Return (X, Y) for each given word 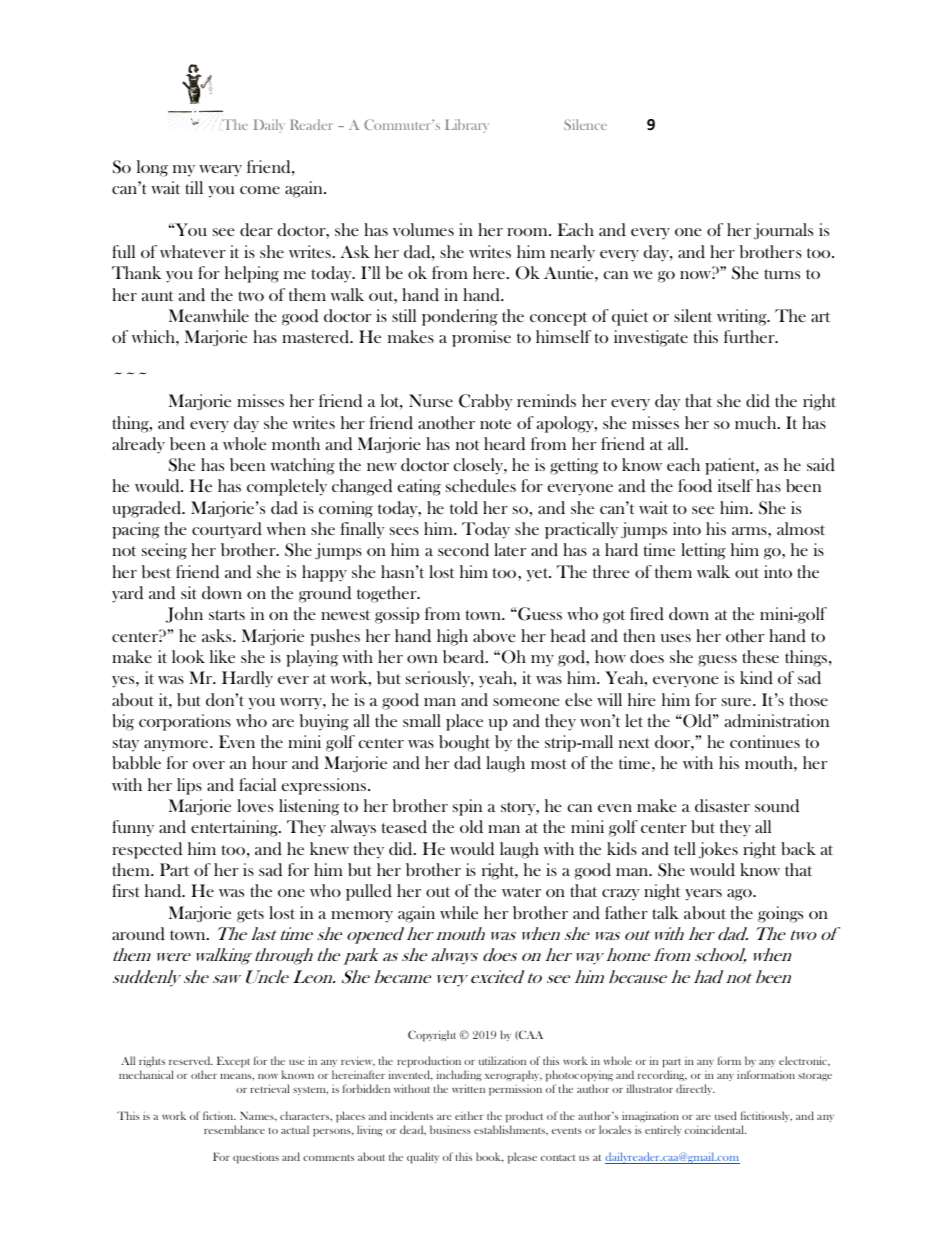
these (760, 656)
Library (467, 126)
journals (783, 231)
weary (220, 171)
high (452, 637)
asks (218, 635)
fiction (219, 1115)
